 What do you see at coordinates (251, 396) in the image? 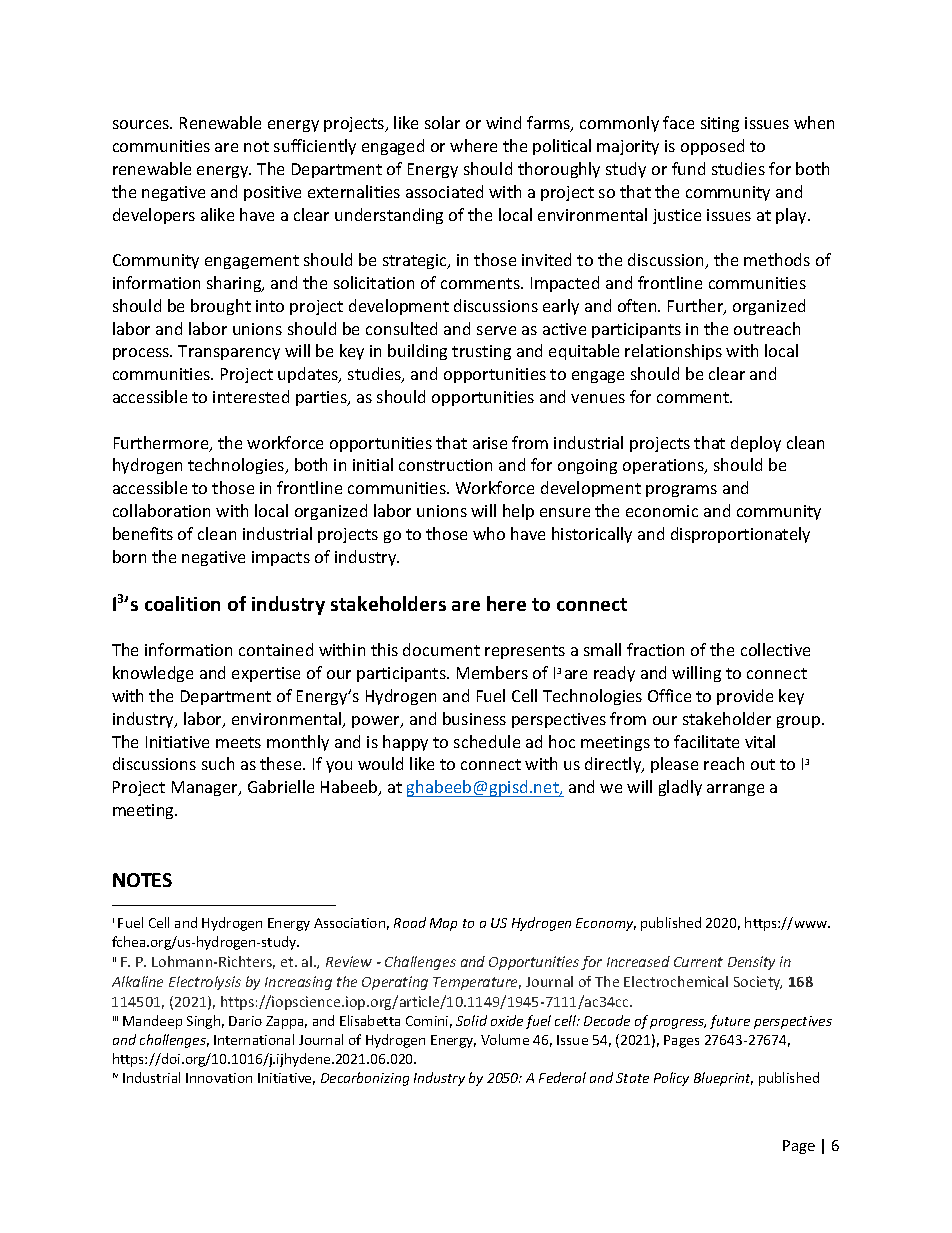
I see `interested` at bounding box center [251, 396].
